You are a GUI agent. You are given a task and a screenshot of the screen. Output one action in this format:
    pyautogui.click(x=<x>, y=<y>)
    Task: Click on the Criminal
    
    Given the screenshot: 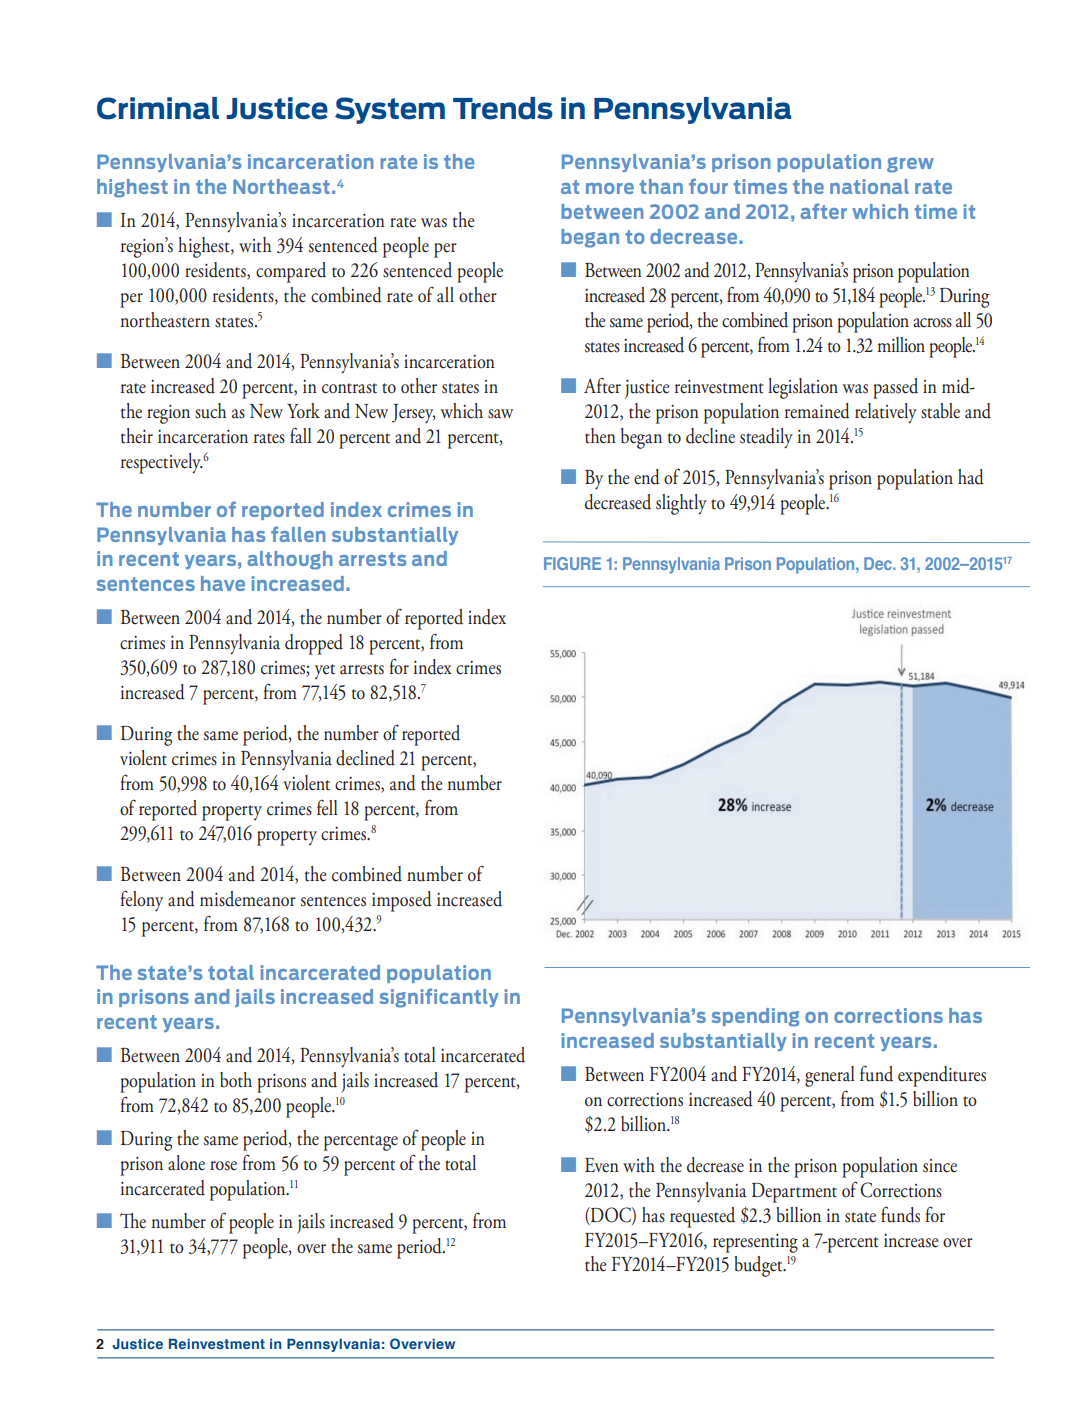 What is the action you would take?
    pyautogui.click(x=158, y=108)
